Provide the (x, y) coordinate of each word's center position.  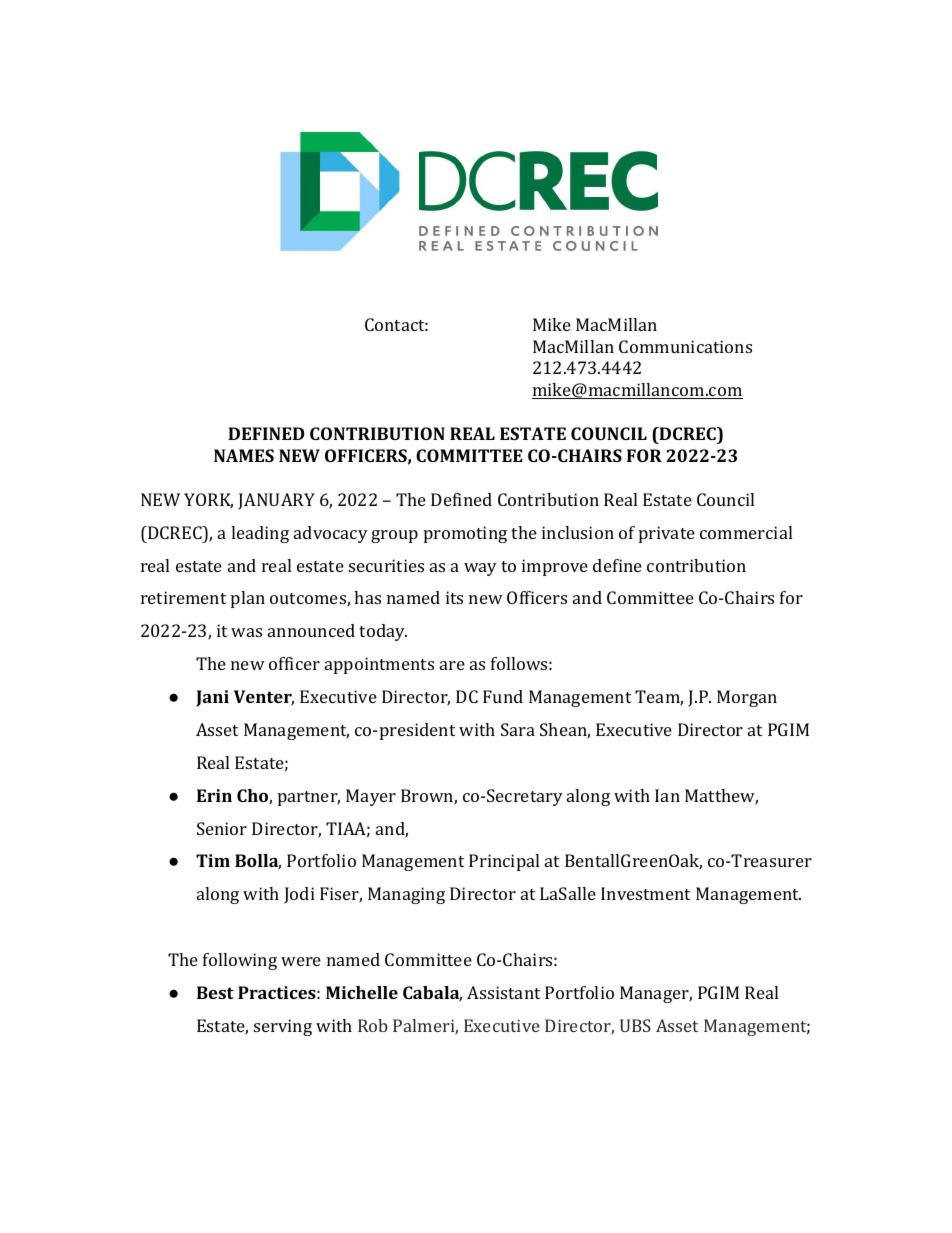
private (667, 534)
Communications (685, 346)
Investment (645, 893)
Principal (504, 862)
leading (260, 534)
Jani (212, 698)
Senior (222, 828)
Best (215, 992)
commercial (746, 532)
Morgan (747, 698)
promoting (465, 534)
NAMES (244, 455)
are (452, 665)
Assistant (503, 992)
